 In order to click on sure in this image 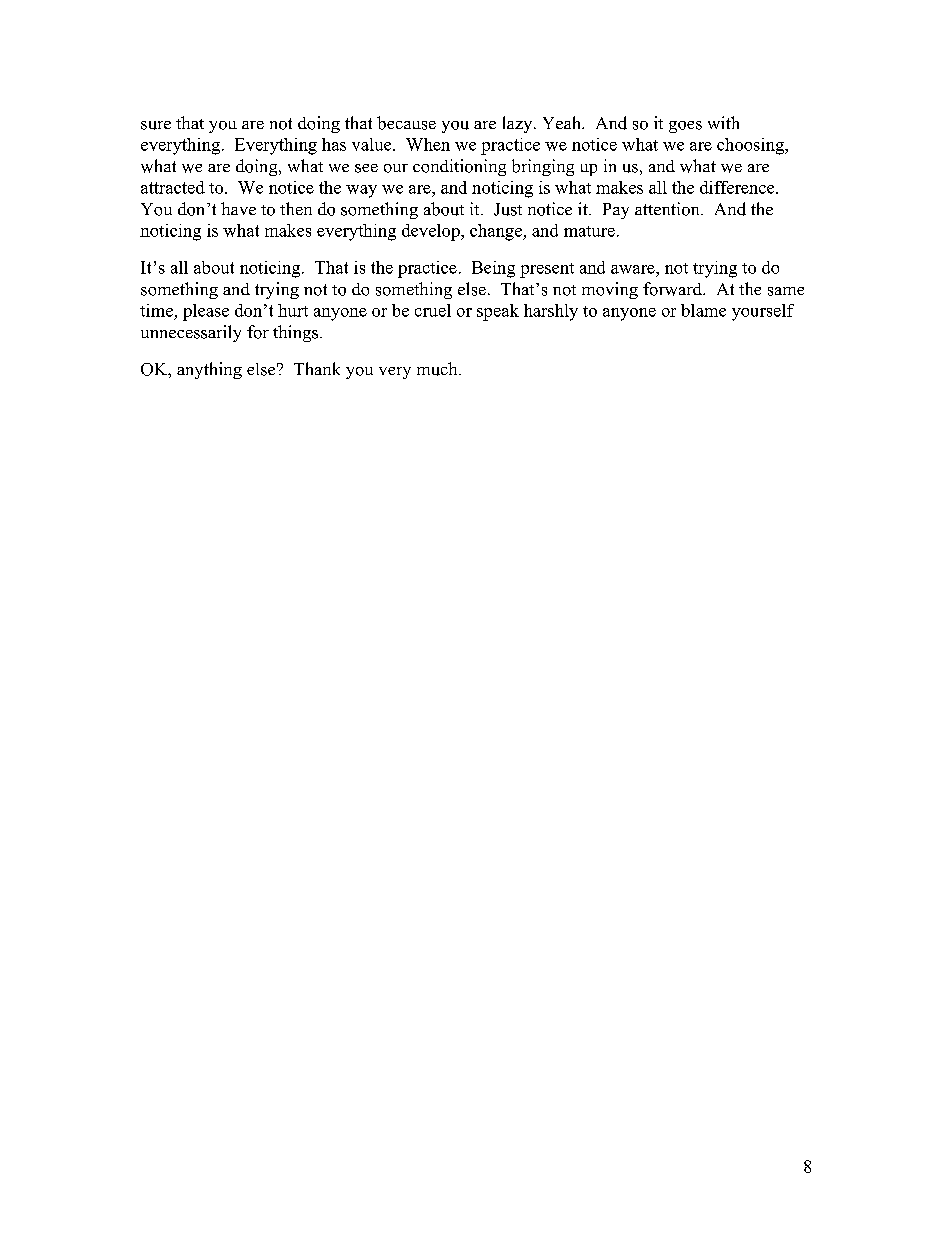, I will do `click(156, 125)`.
